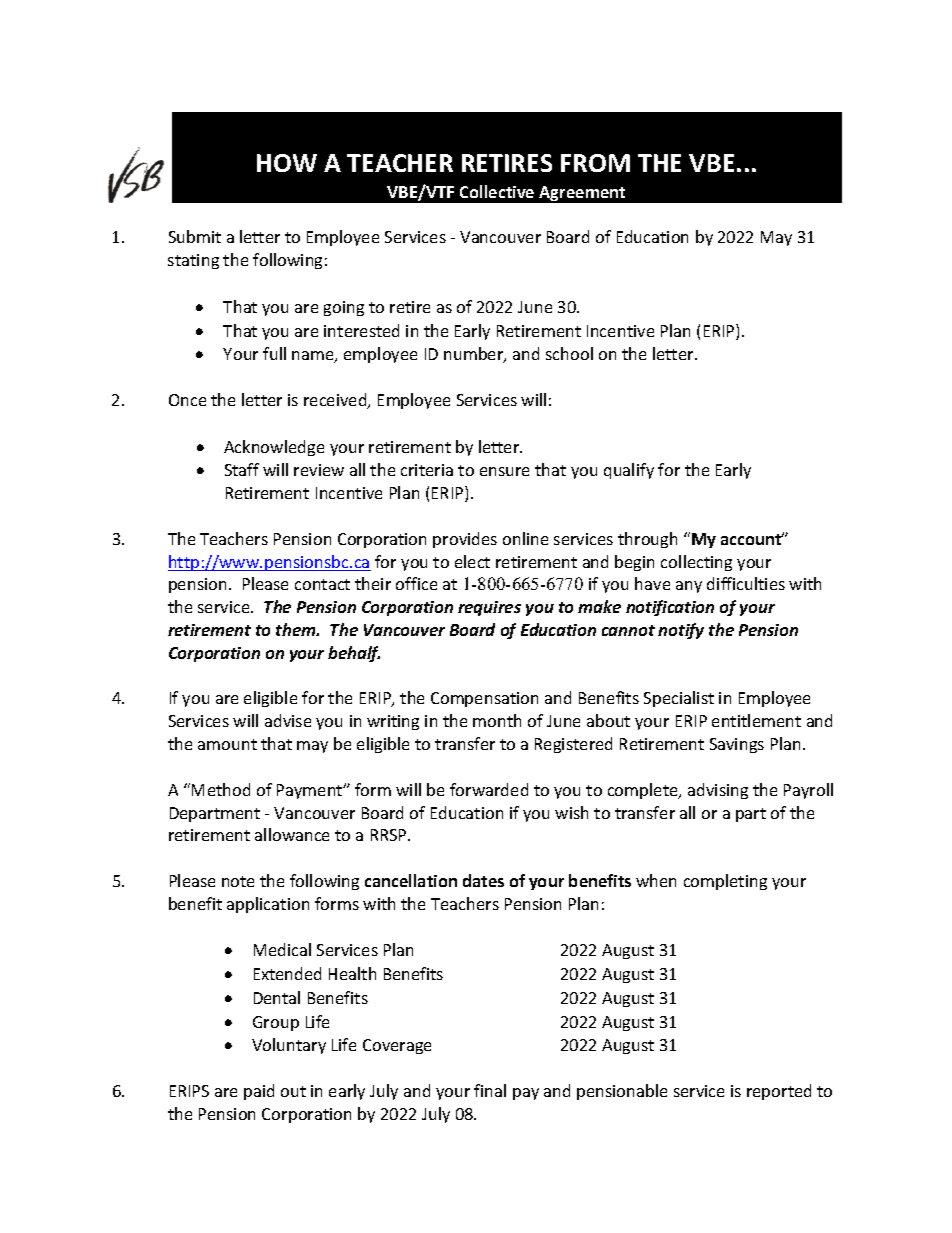 Image resolution: width=952 pixels, height=1233 pixels. What do you see at coordinates (289, 1046) in the image?
I see `Voluntary` at bounding box center [289, 1046].
